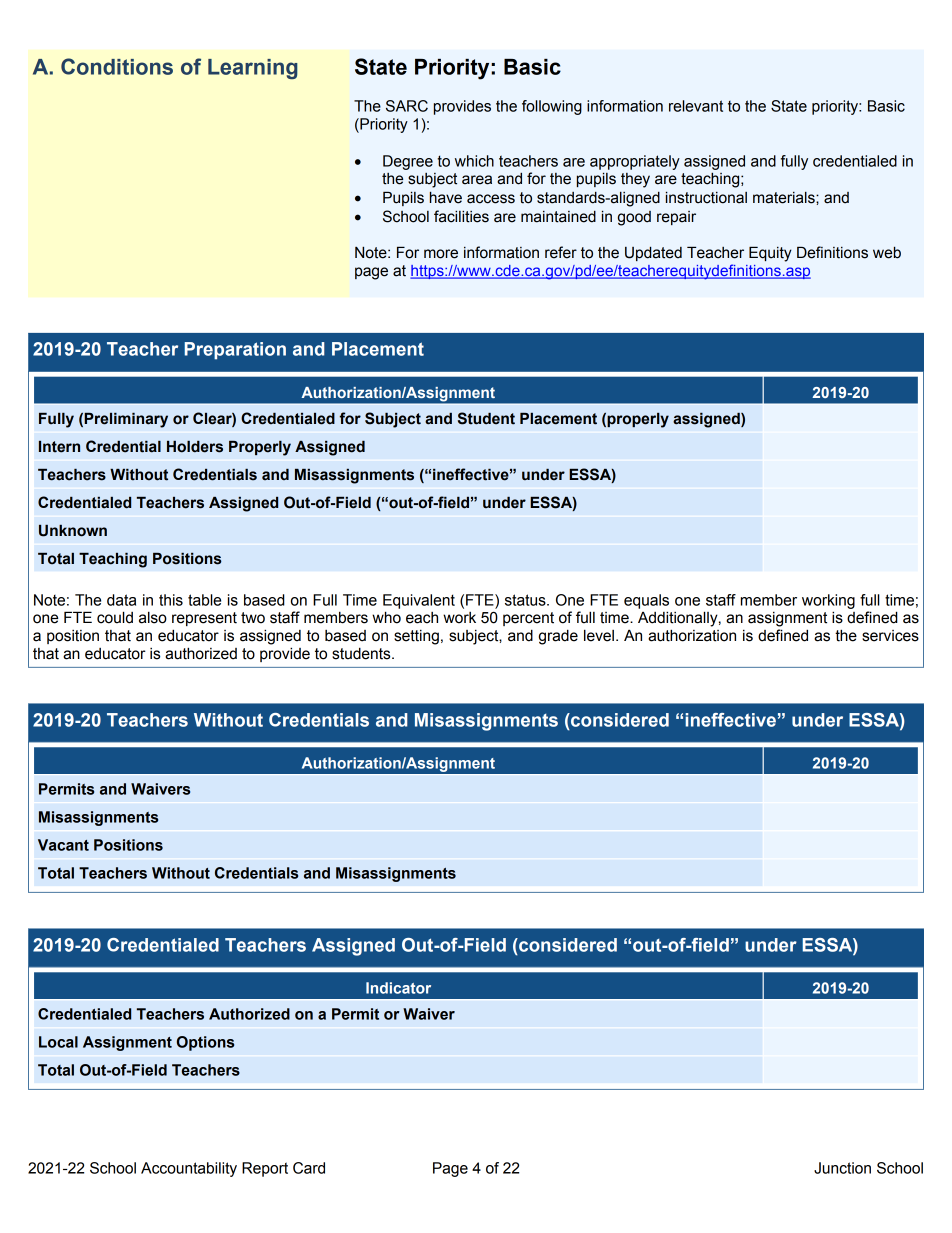 The height and width of the page is (1233, 952). I want to click on materials, so click(785, 198).
